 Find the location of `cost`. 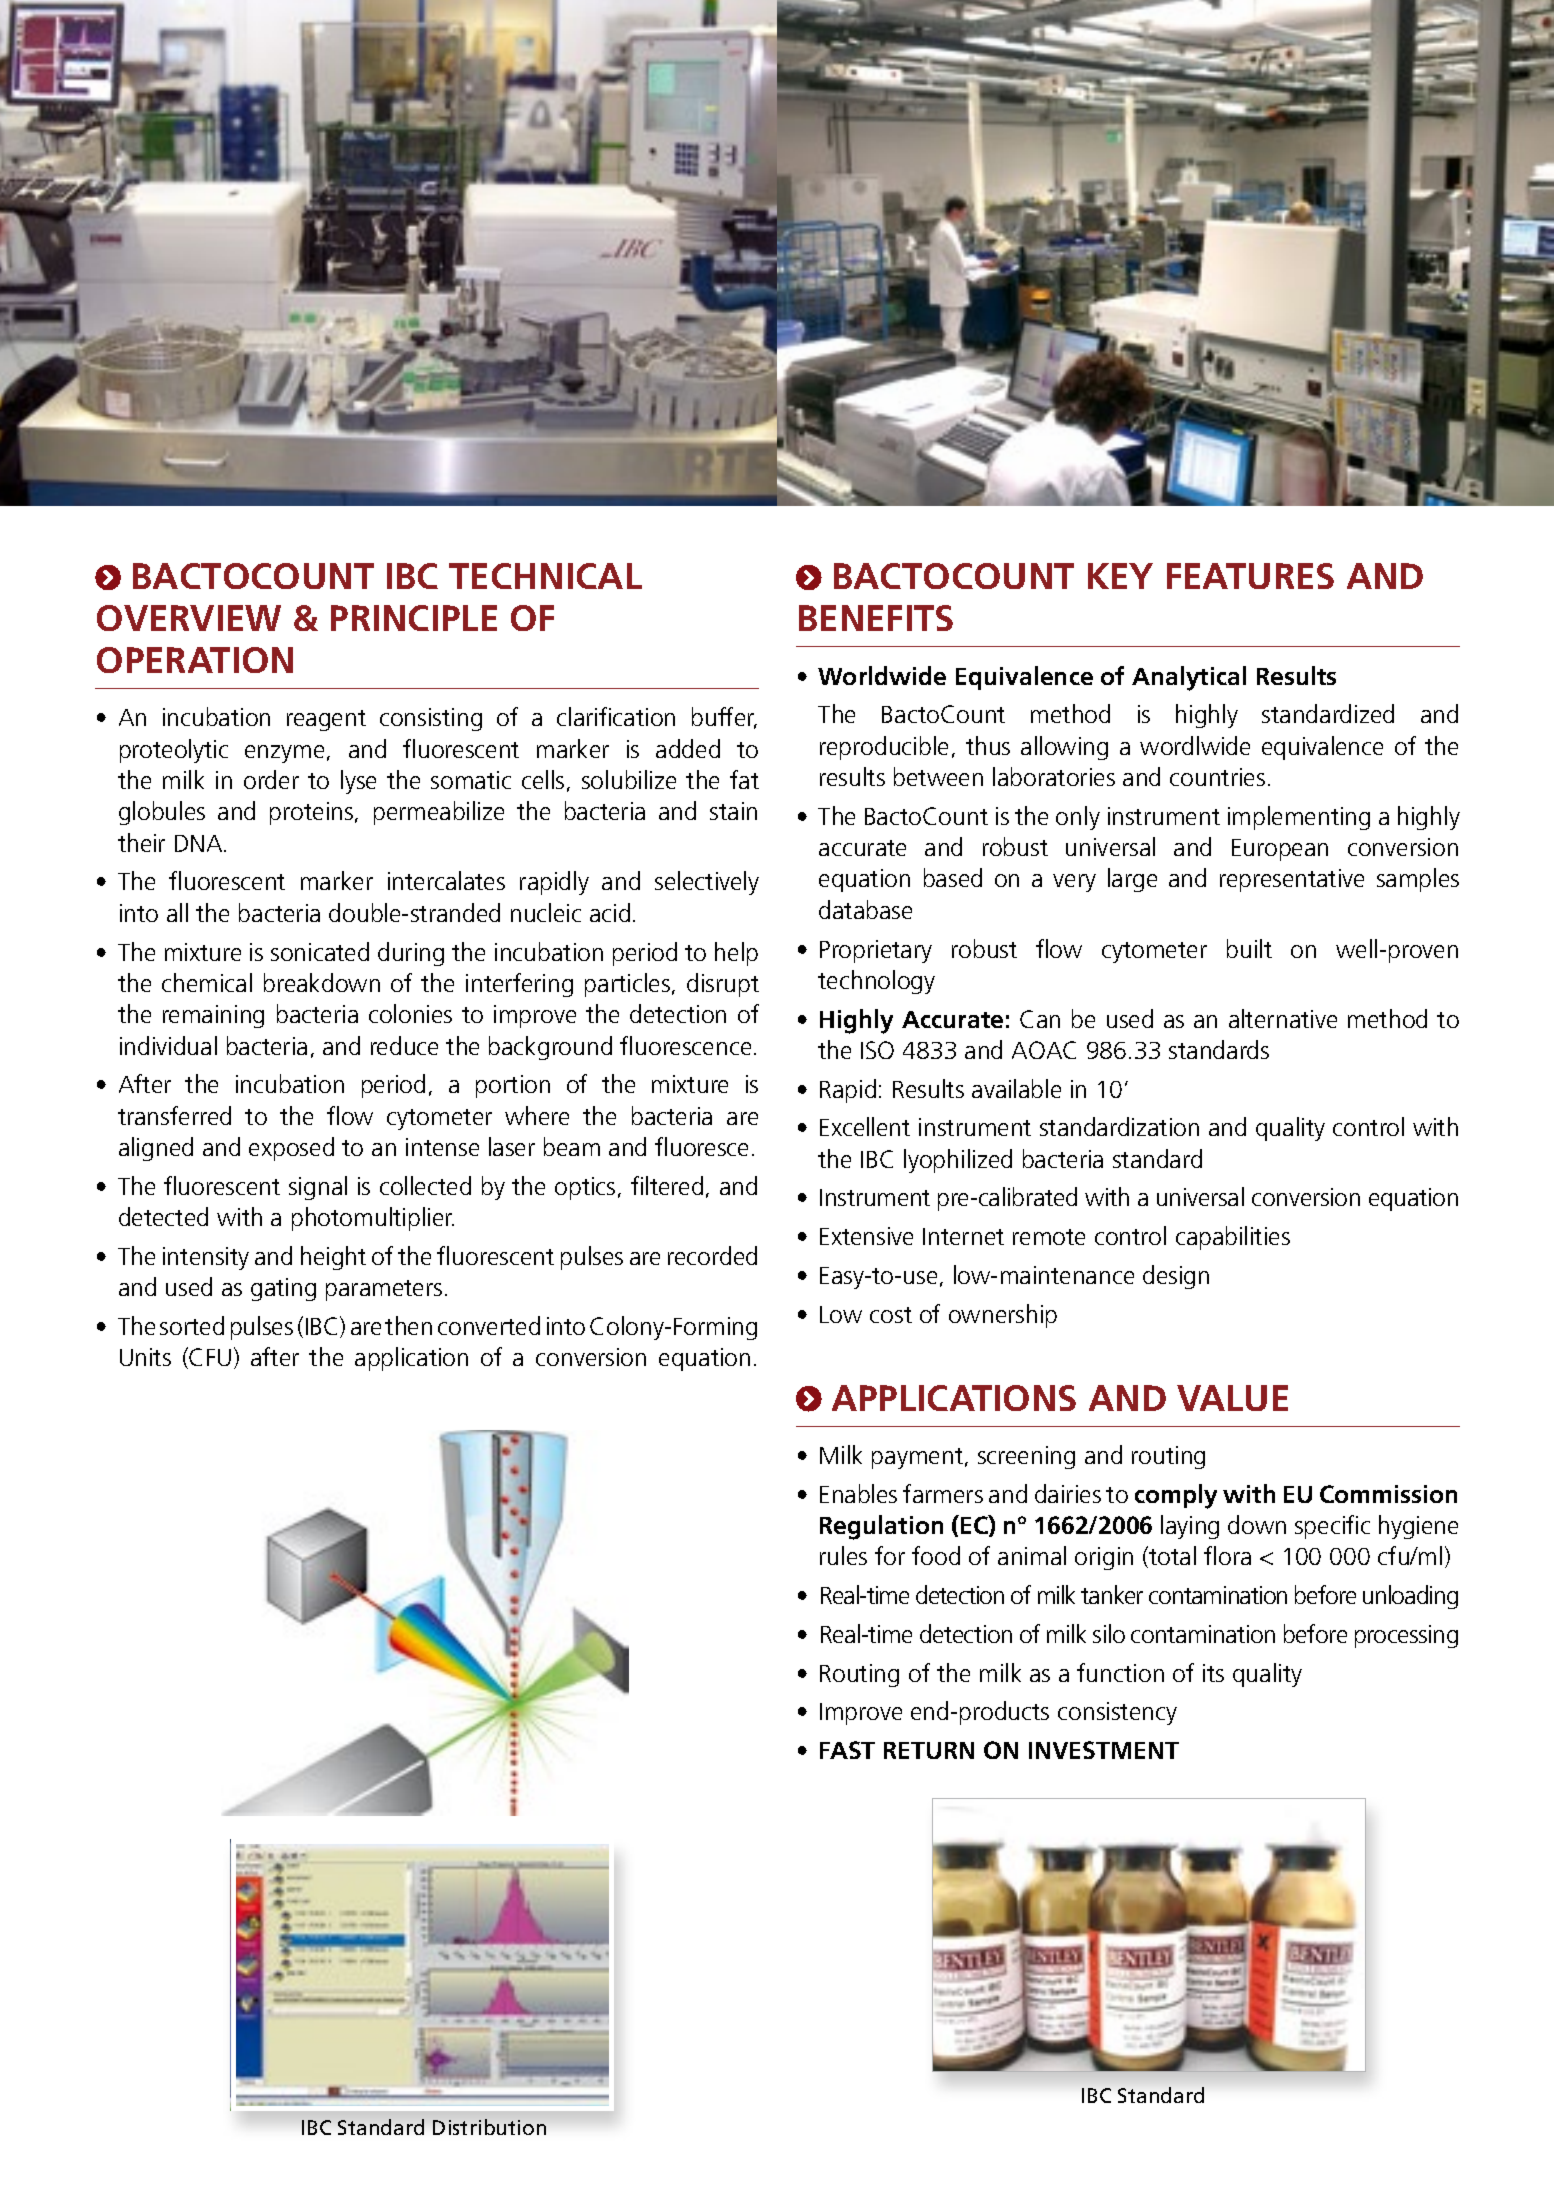

cost is located at coordinates (891, 1315).
